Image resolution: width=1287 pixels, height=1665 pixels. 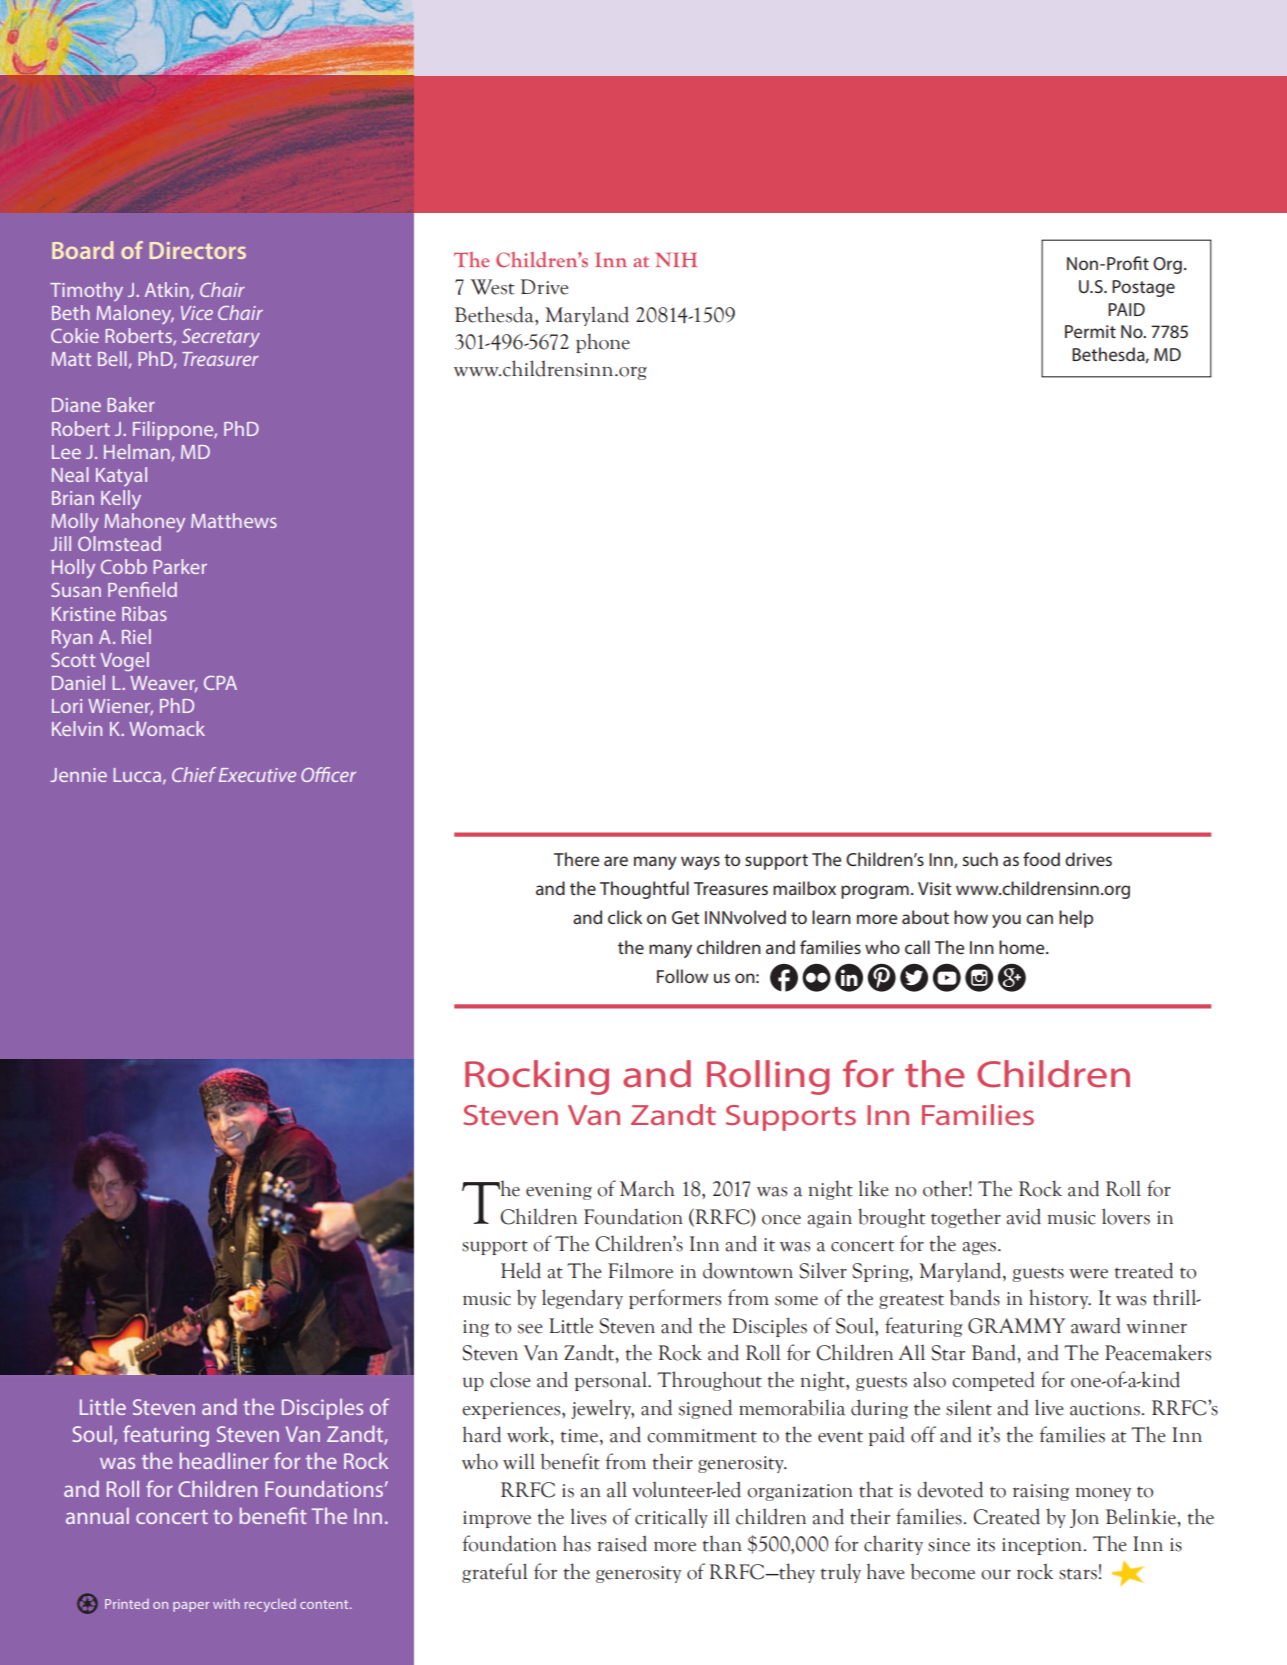 What do you see at coordinates (576, 859) in the image?
I see `There` at bounding box center [576, 859].
